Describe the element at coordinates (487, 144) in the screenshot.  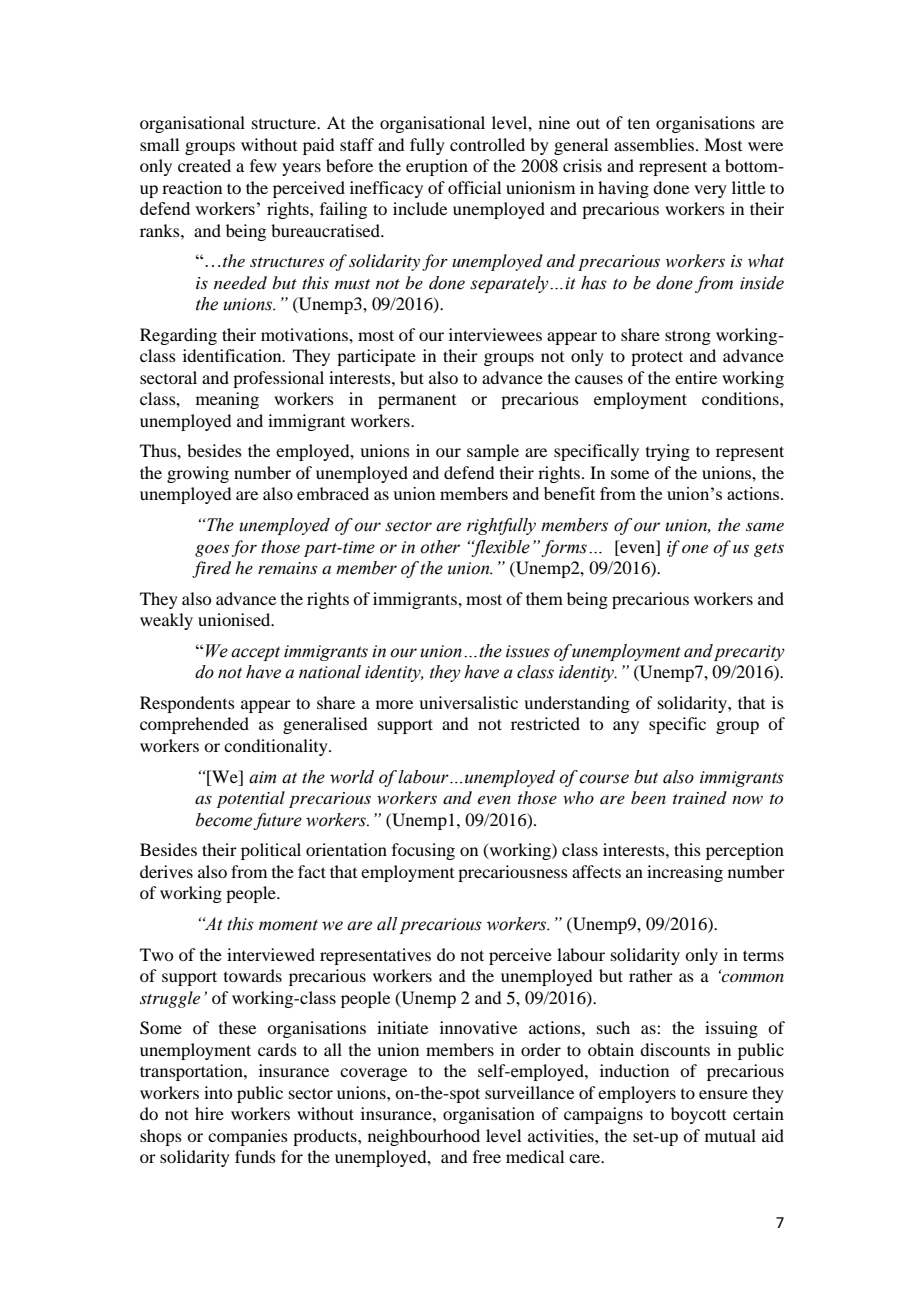
I see `controlled` at that location.
